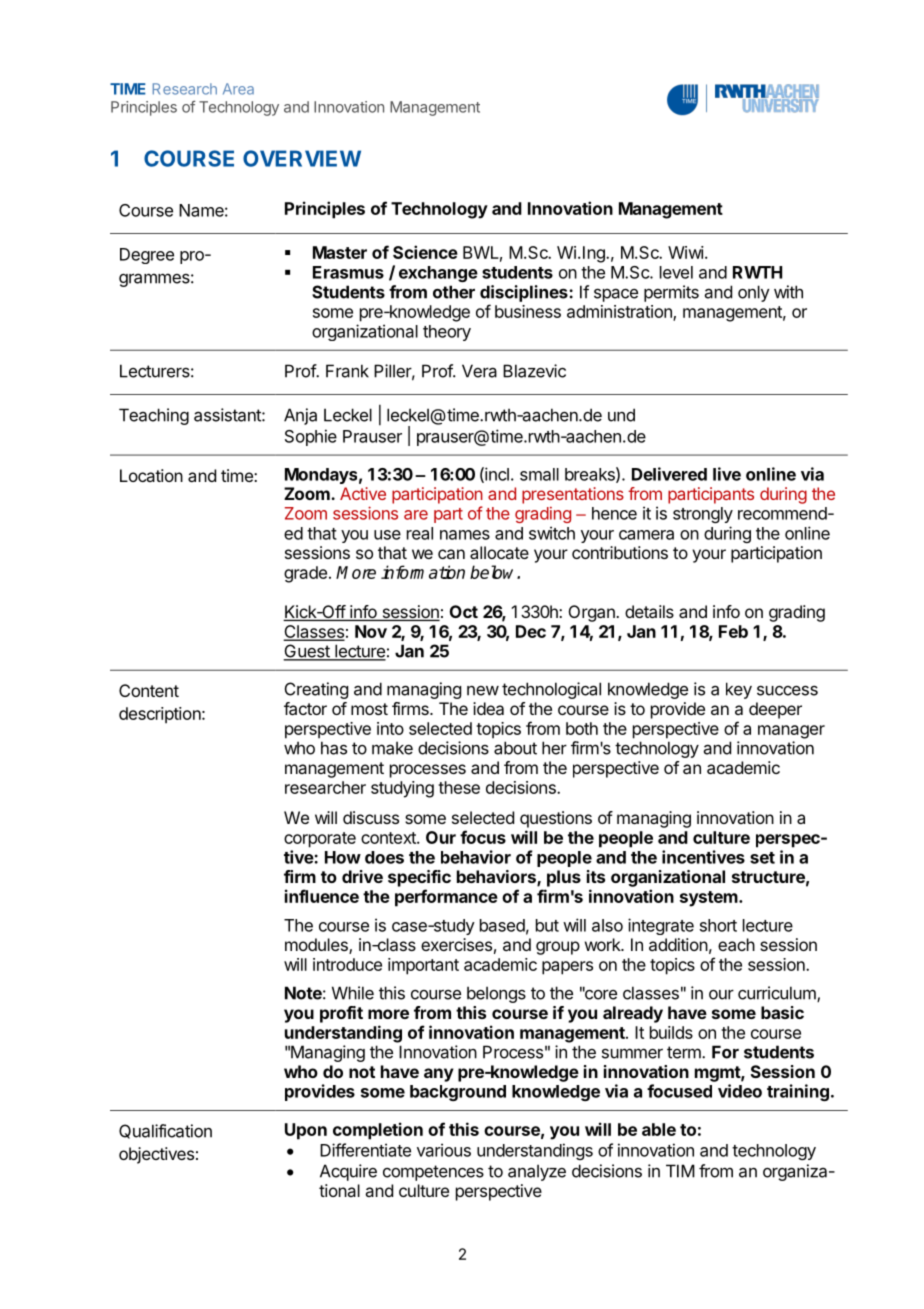 The width and height of the screenshot is (924, 1309). Describe the element at coordinates (659, 1129) in the screenshot. I see `able` at that location.
